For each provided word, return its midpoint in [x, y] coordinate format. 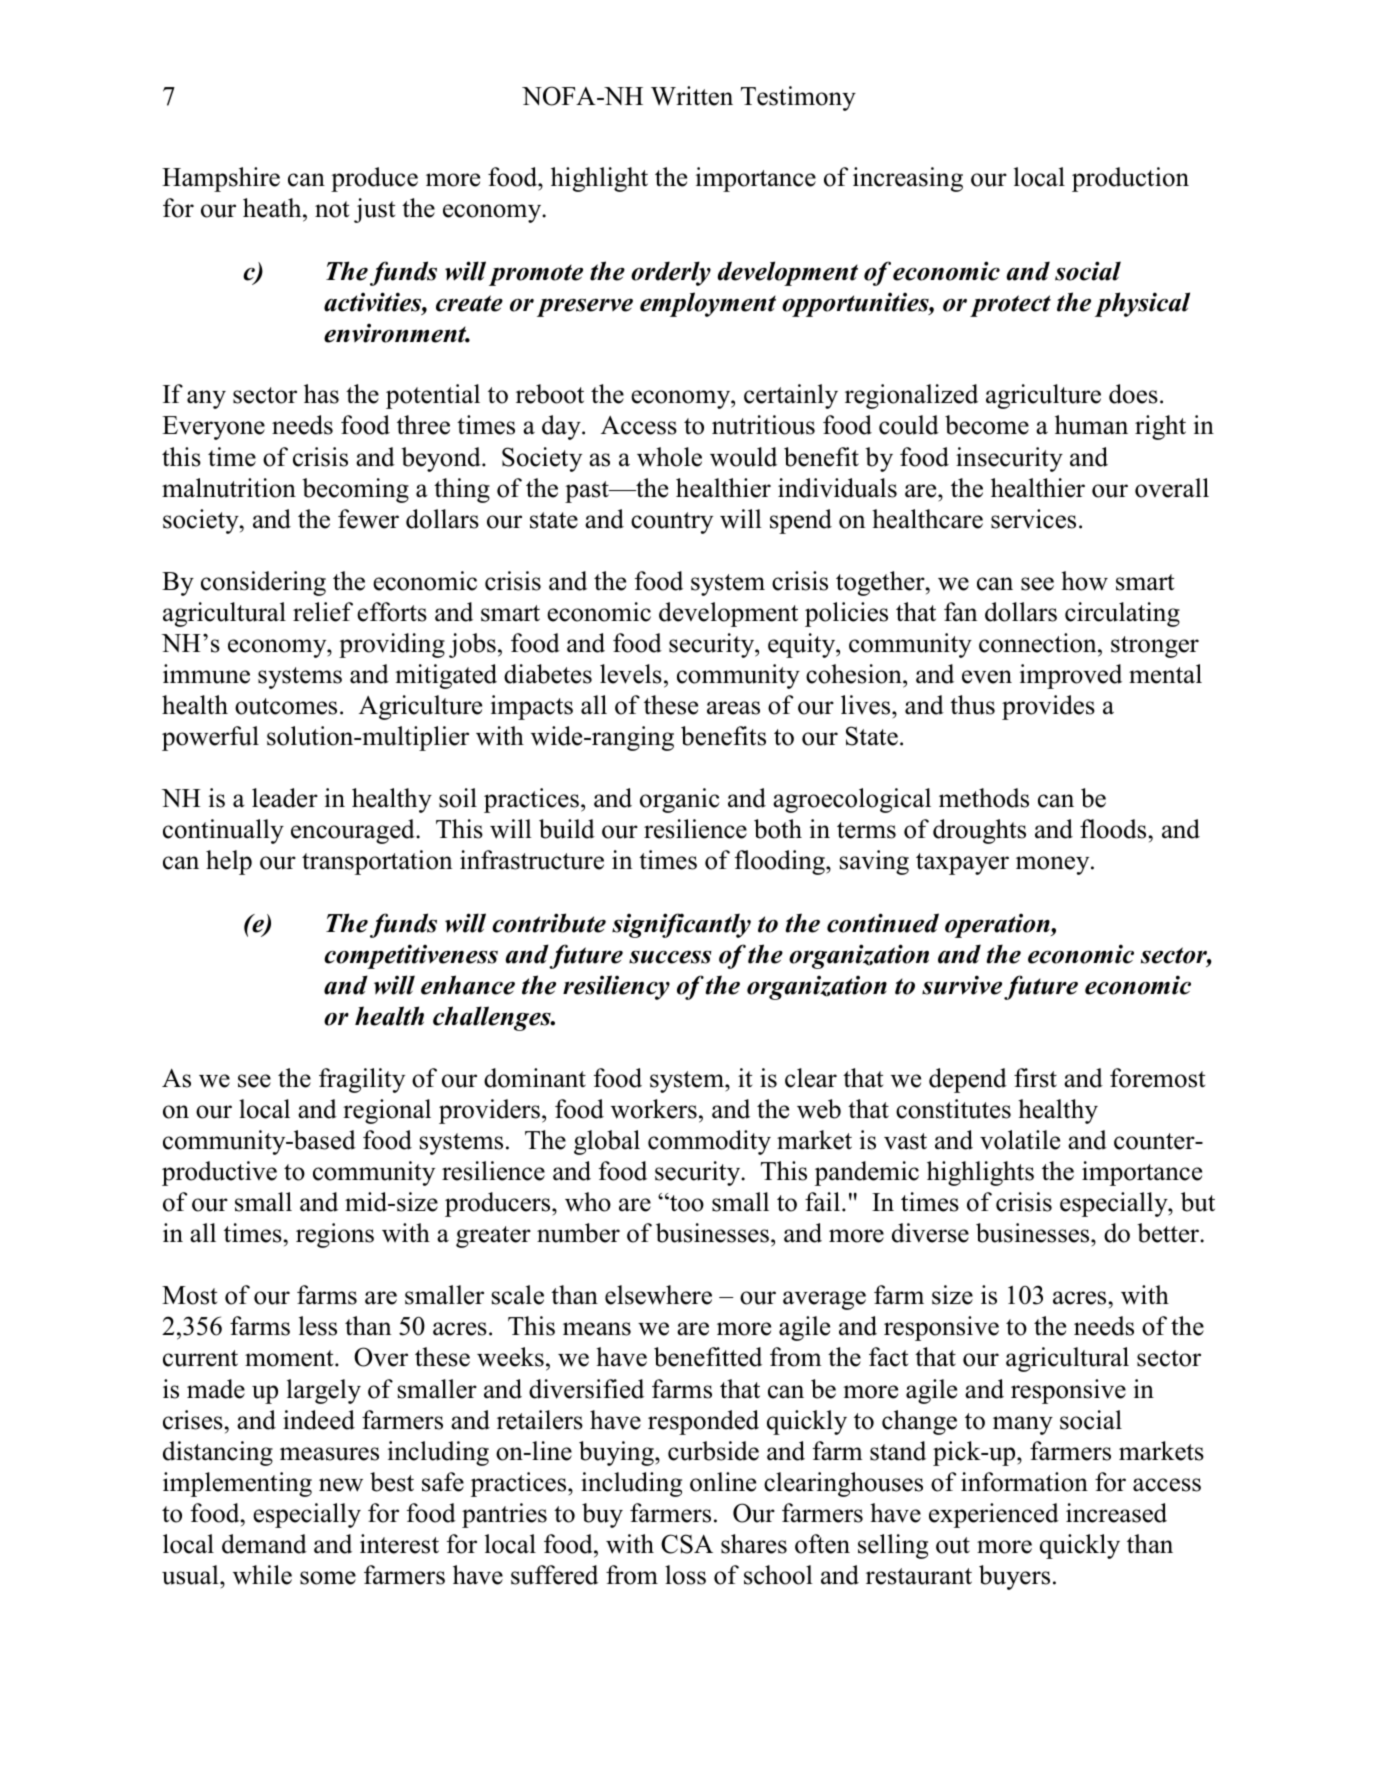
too [686, 1203]
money [1054, 865]
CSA [687, 1544]
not [332, 209]
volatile [1020, 1140]
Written [692, 96]
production [1130, 179]
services [1033, 519]
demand [264, 1544]
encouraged [354, 831]
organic [680, 800]
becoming [355, 490]
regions [335, 1235]
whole [669, 457]
